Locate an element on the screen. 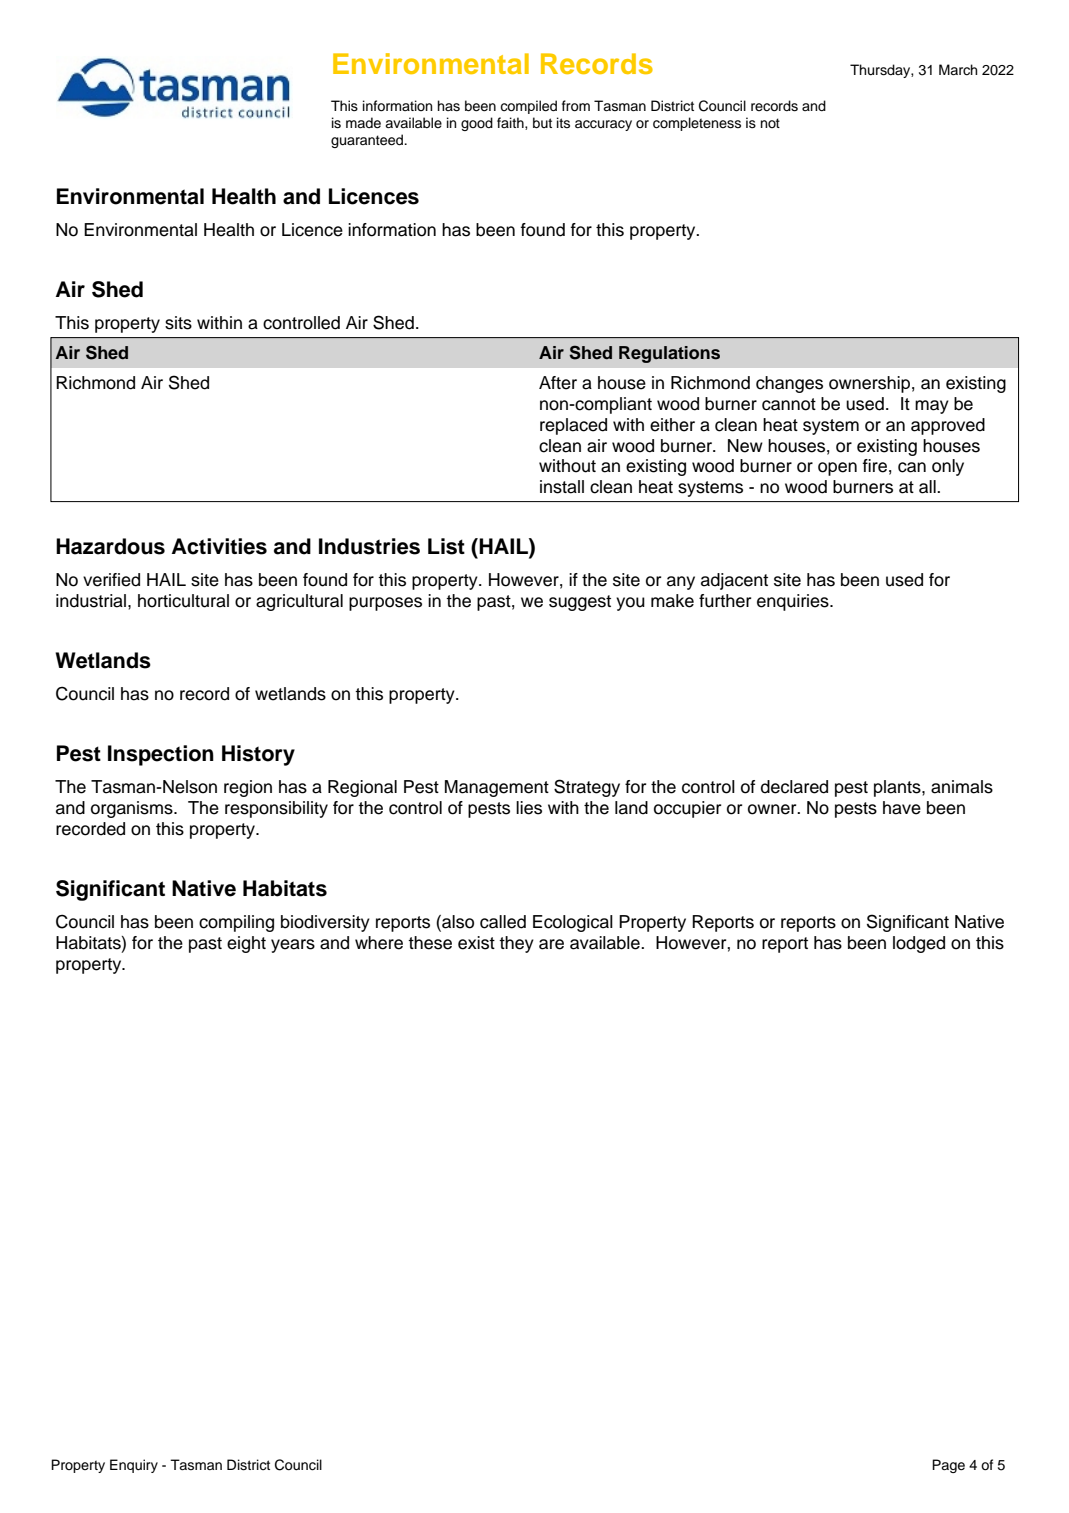  Enquiry is located at coordinates (134, 1466).
